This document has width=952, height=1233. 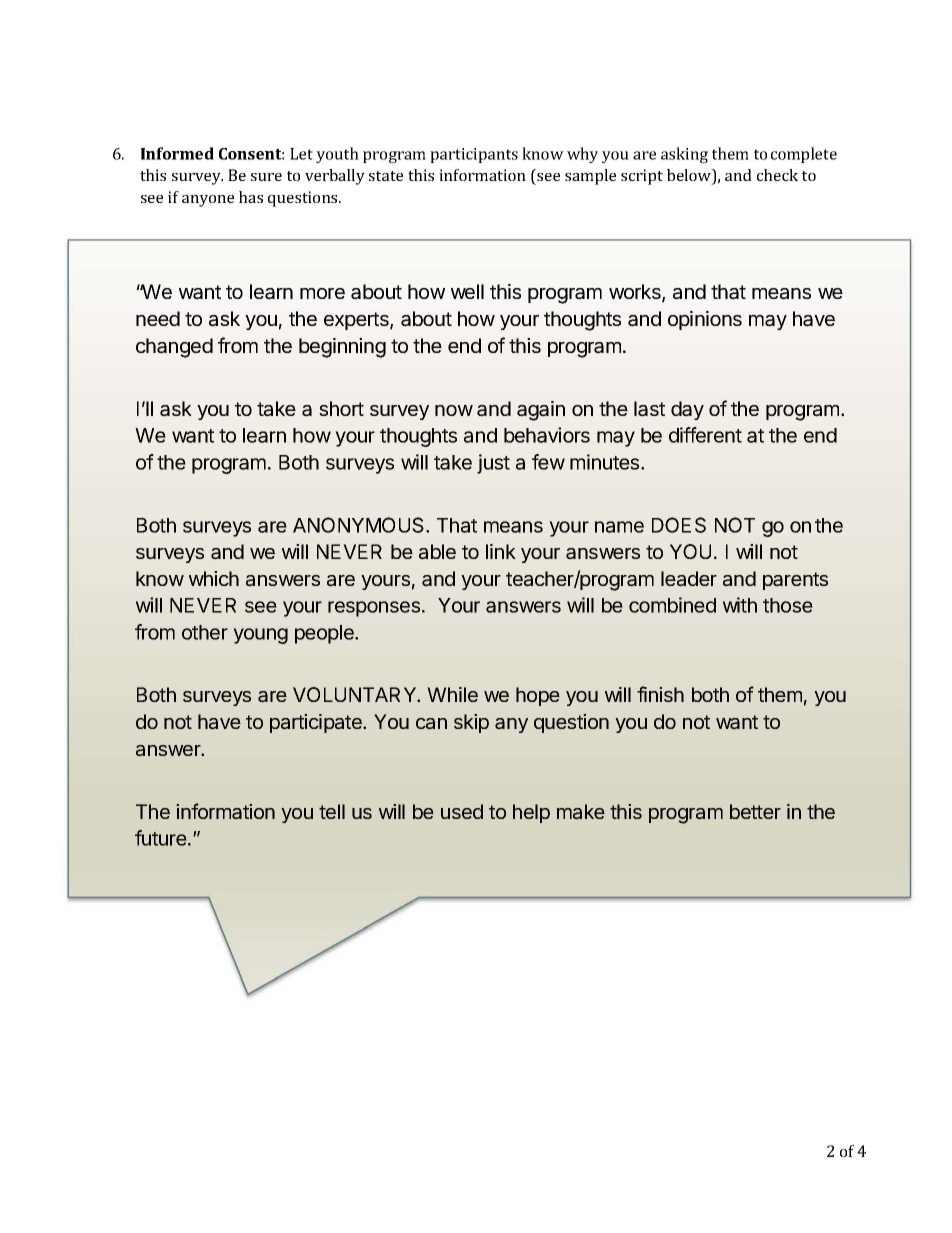 I want to click on beginning, so click(x=342, y=348).
